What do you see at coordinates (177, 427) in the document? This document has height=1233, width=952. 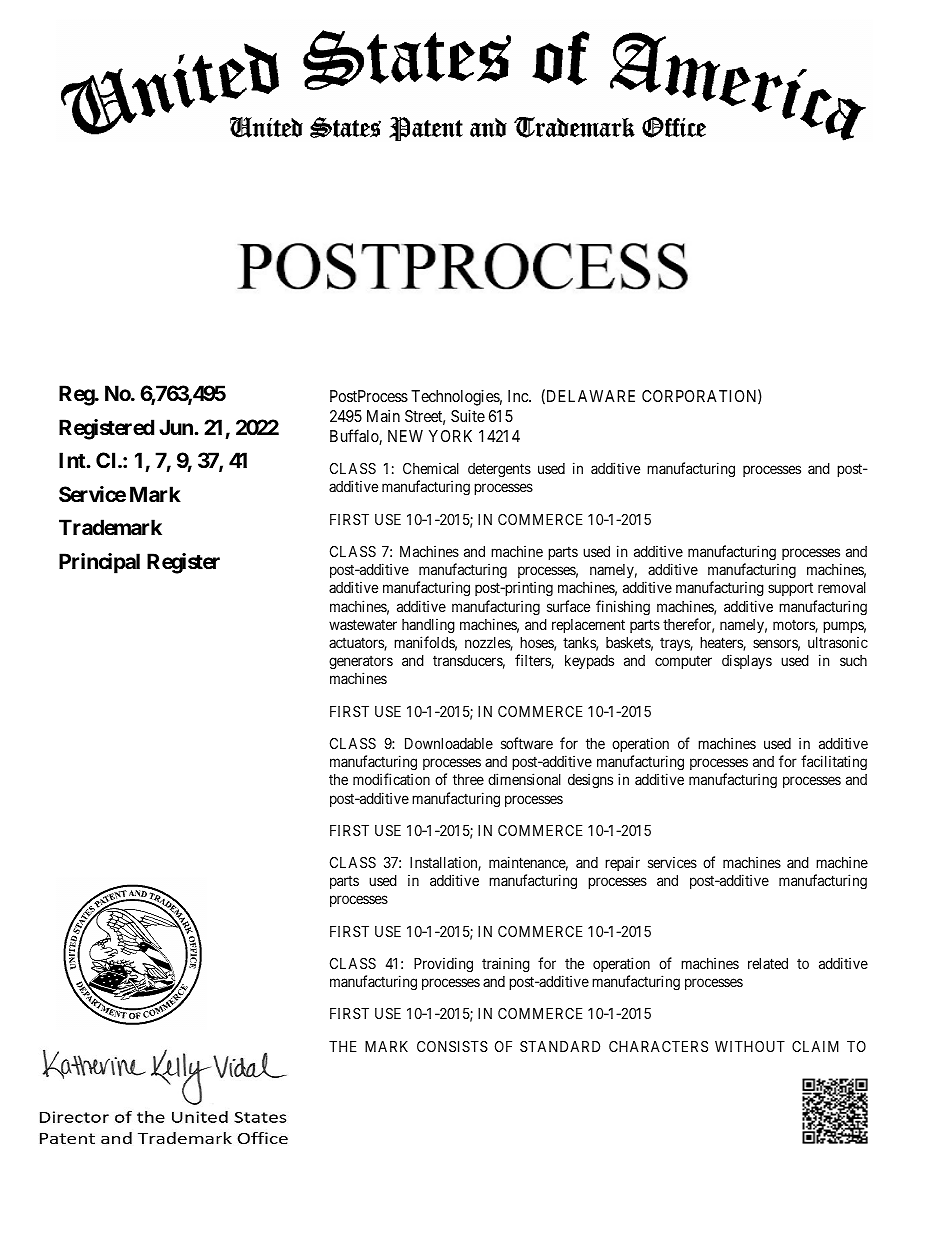 I see `Jun` at bounding box center [177, 427].
